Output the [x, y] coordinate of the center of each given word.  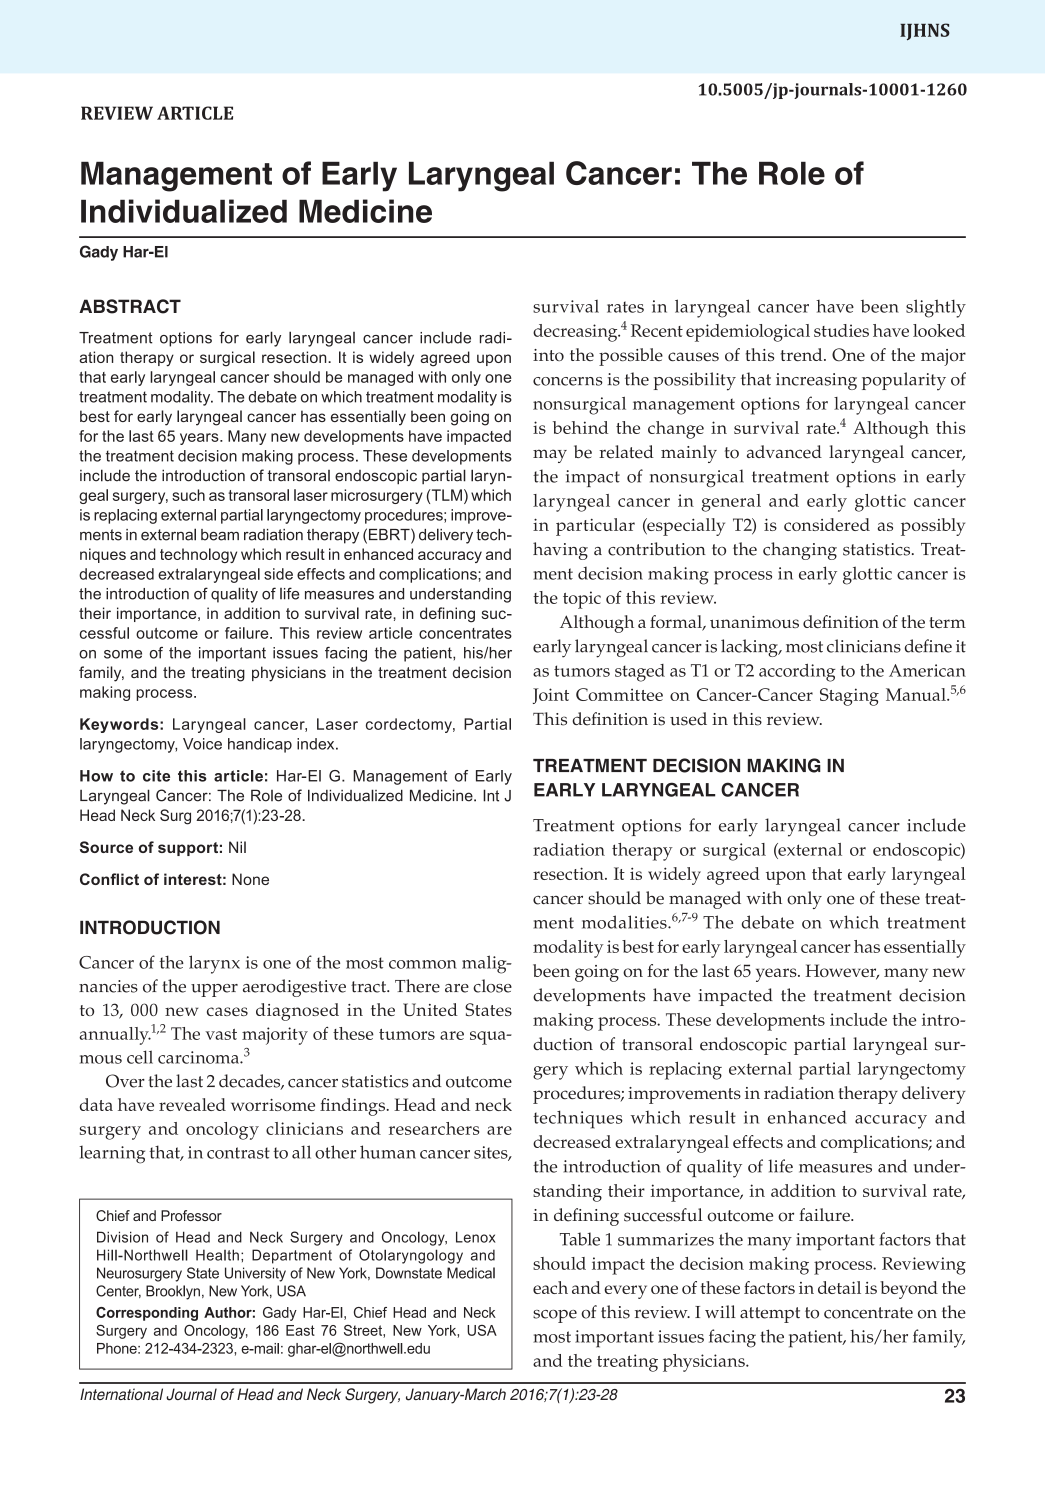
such [188, 495]
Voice [202, 744]
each [550, 1287]
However [842, 972]
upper [214, 990]
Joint [551, 696]
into [548, 355]
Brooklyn [173, 1292]
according [797, 672]
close [492, 986]
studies [841, 330]
